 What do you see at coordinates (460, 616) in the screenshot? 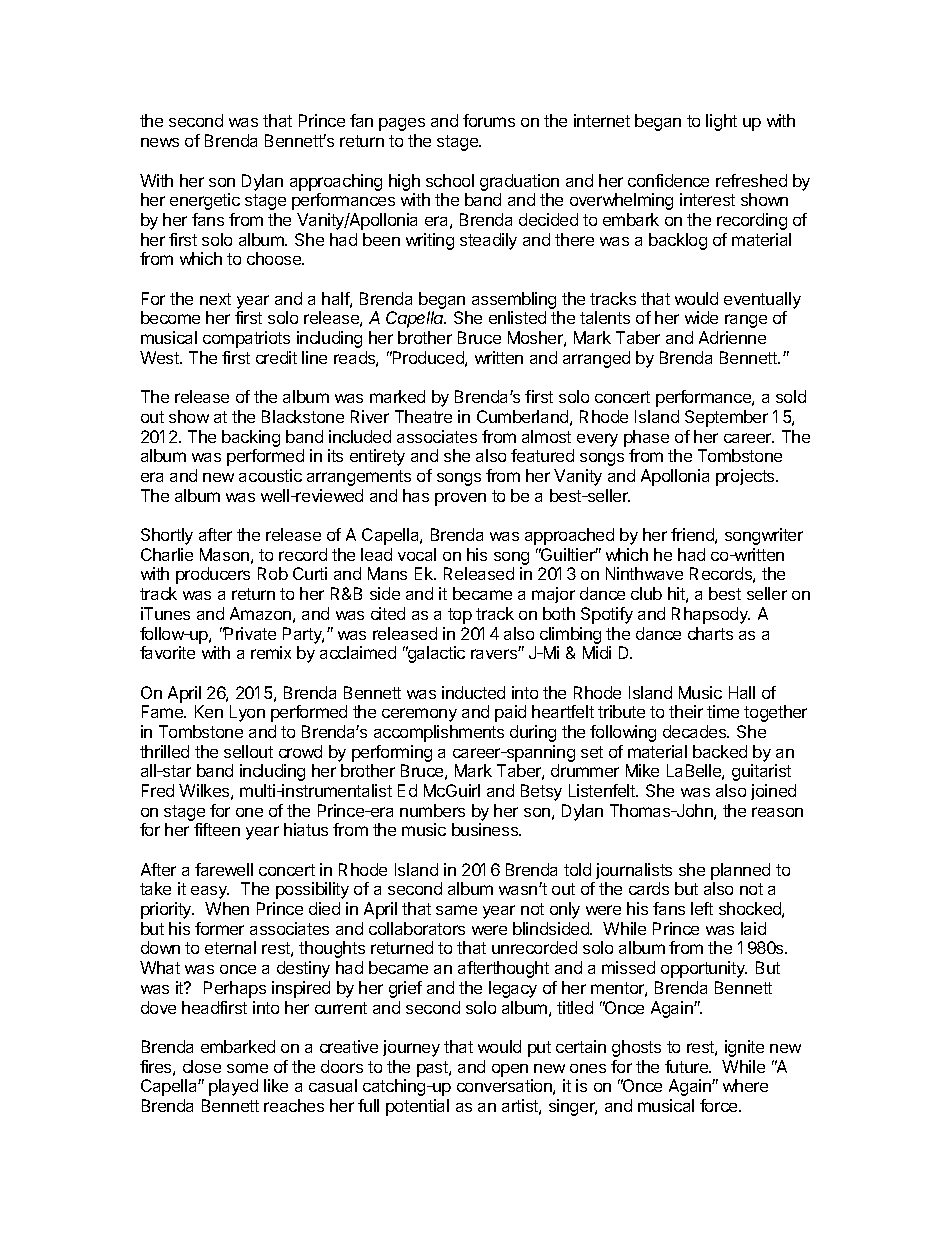
I see `top` at bounding box center [460, 616].
